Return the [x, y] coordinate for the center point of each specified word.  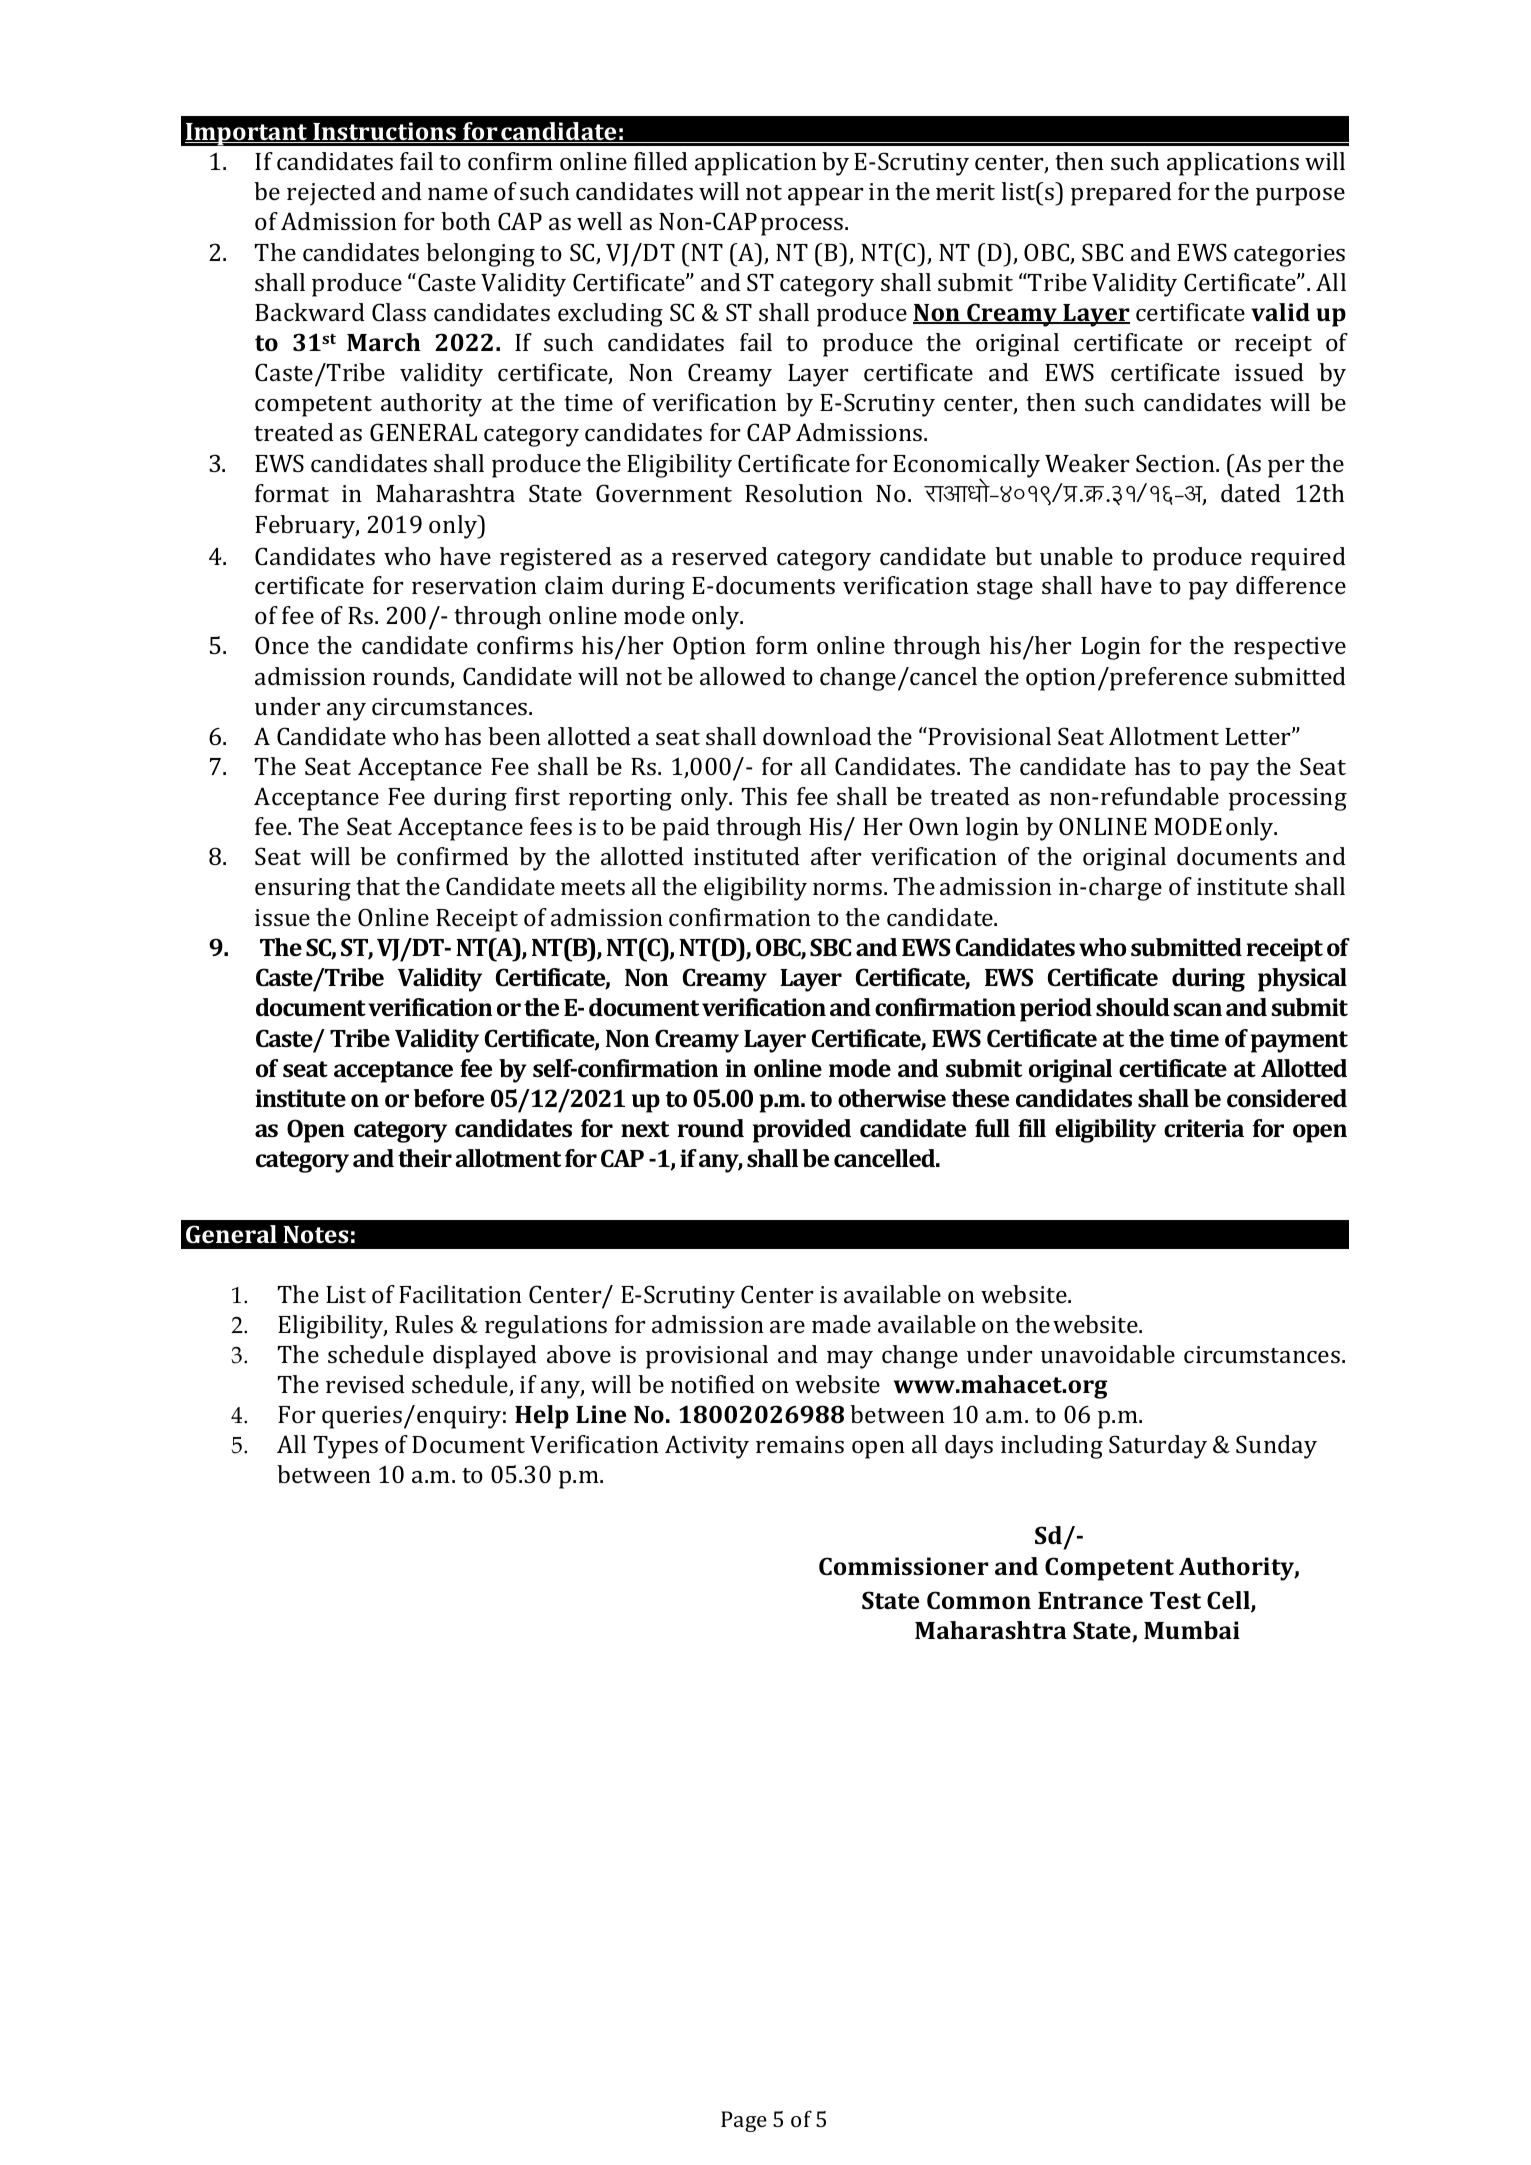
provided [802, 1131]
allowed [743, 676]
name [458, 194]
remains [800, 1444]
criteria [1204, 1128]
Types [346, 1447]
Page [744, 2121]
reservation [474, 585]
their [425, 1158]
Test [1175, 1600]
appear [825, 197]
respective [1290, 648]
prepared [1121, 194]
